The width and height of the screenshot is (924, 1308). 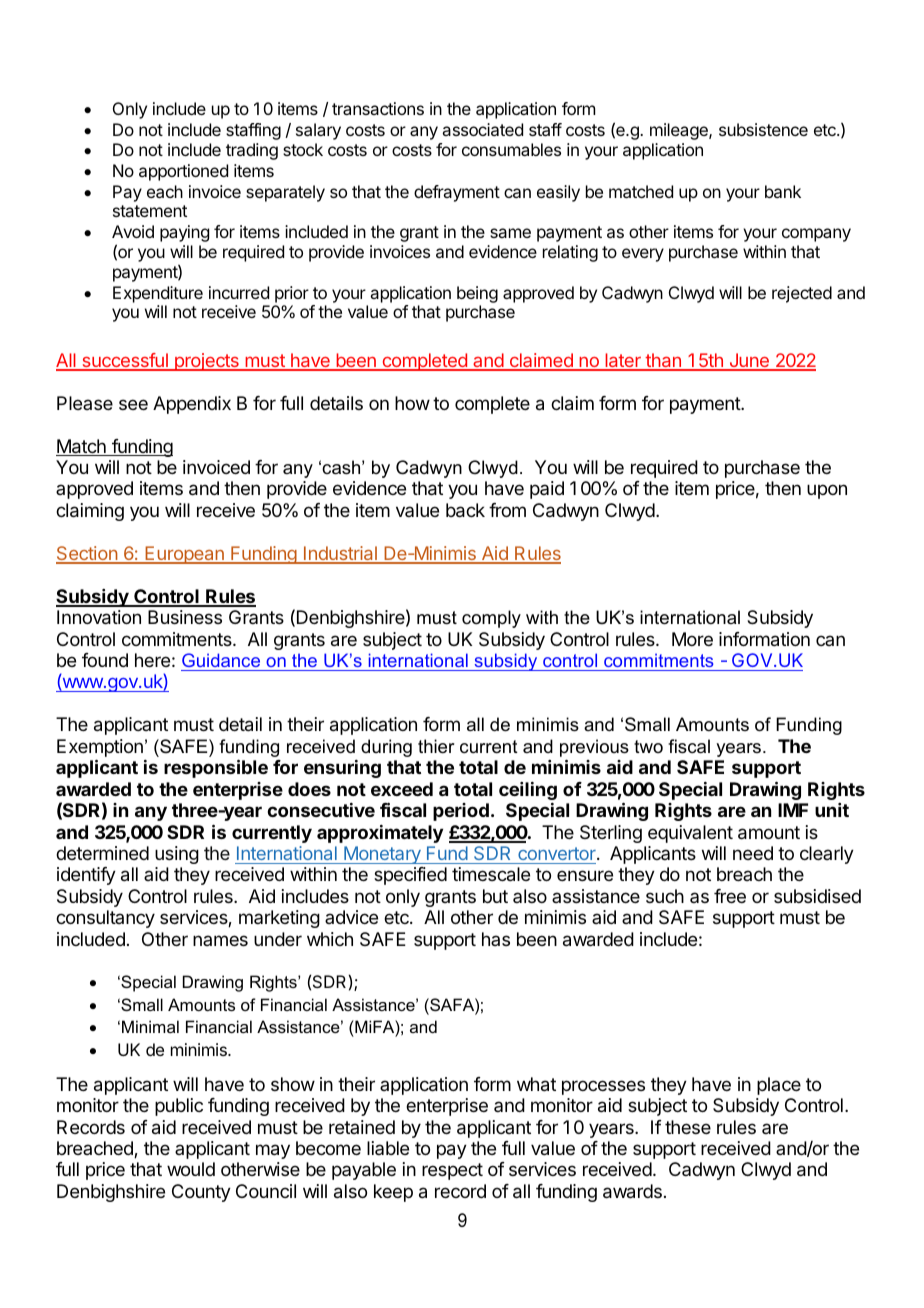 What do you see at coordinates (183, 172) in the screenshot?
I see `apportioned` at bounding box center [183, 172].
